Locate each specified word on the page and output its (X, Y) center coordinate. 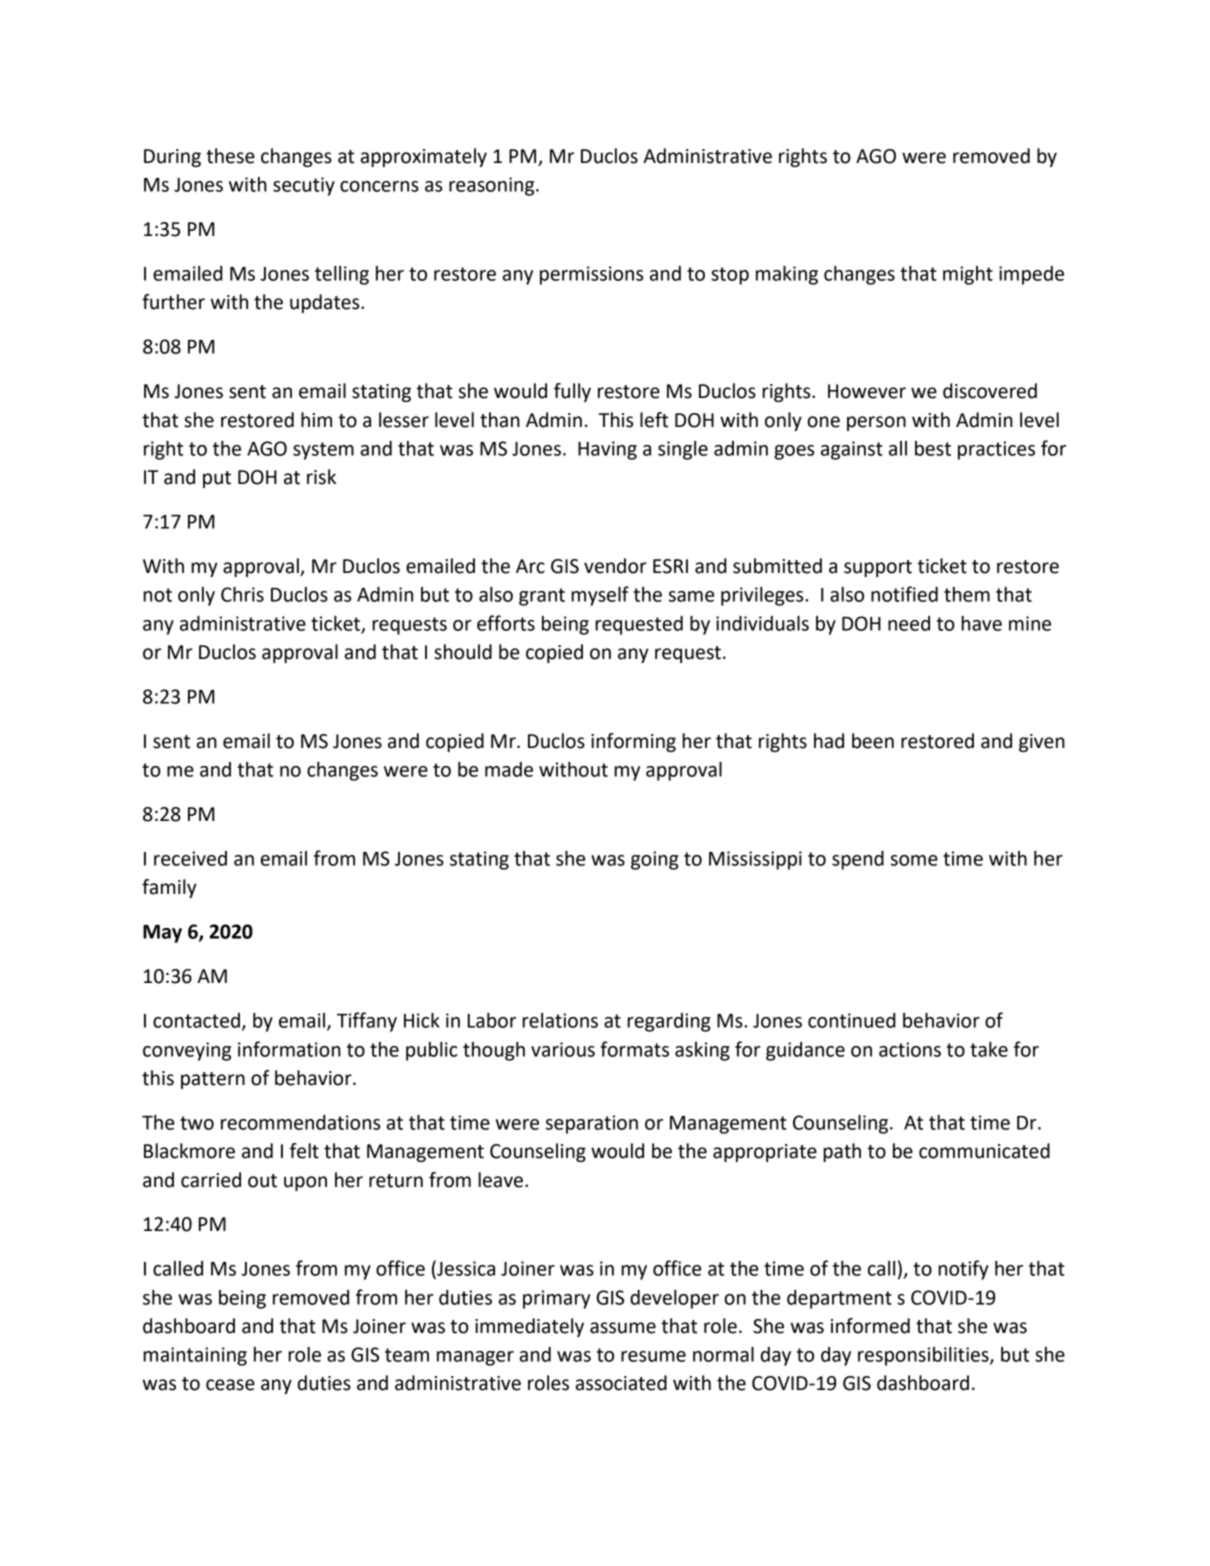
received (190, 858)
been (873, 741)
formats (635, 1049)
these (230, 156)
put (217, 479)
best (933, 448)
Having (607, 450)
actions (910, 1049)
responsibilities (924, 1356)
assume (623, 1328)
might (968, 275)
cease (230, 1385)
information (289, 1049)
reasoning (493, 186)
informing (633, 742)
